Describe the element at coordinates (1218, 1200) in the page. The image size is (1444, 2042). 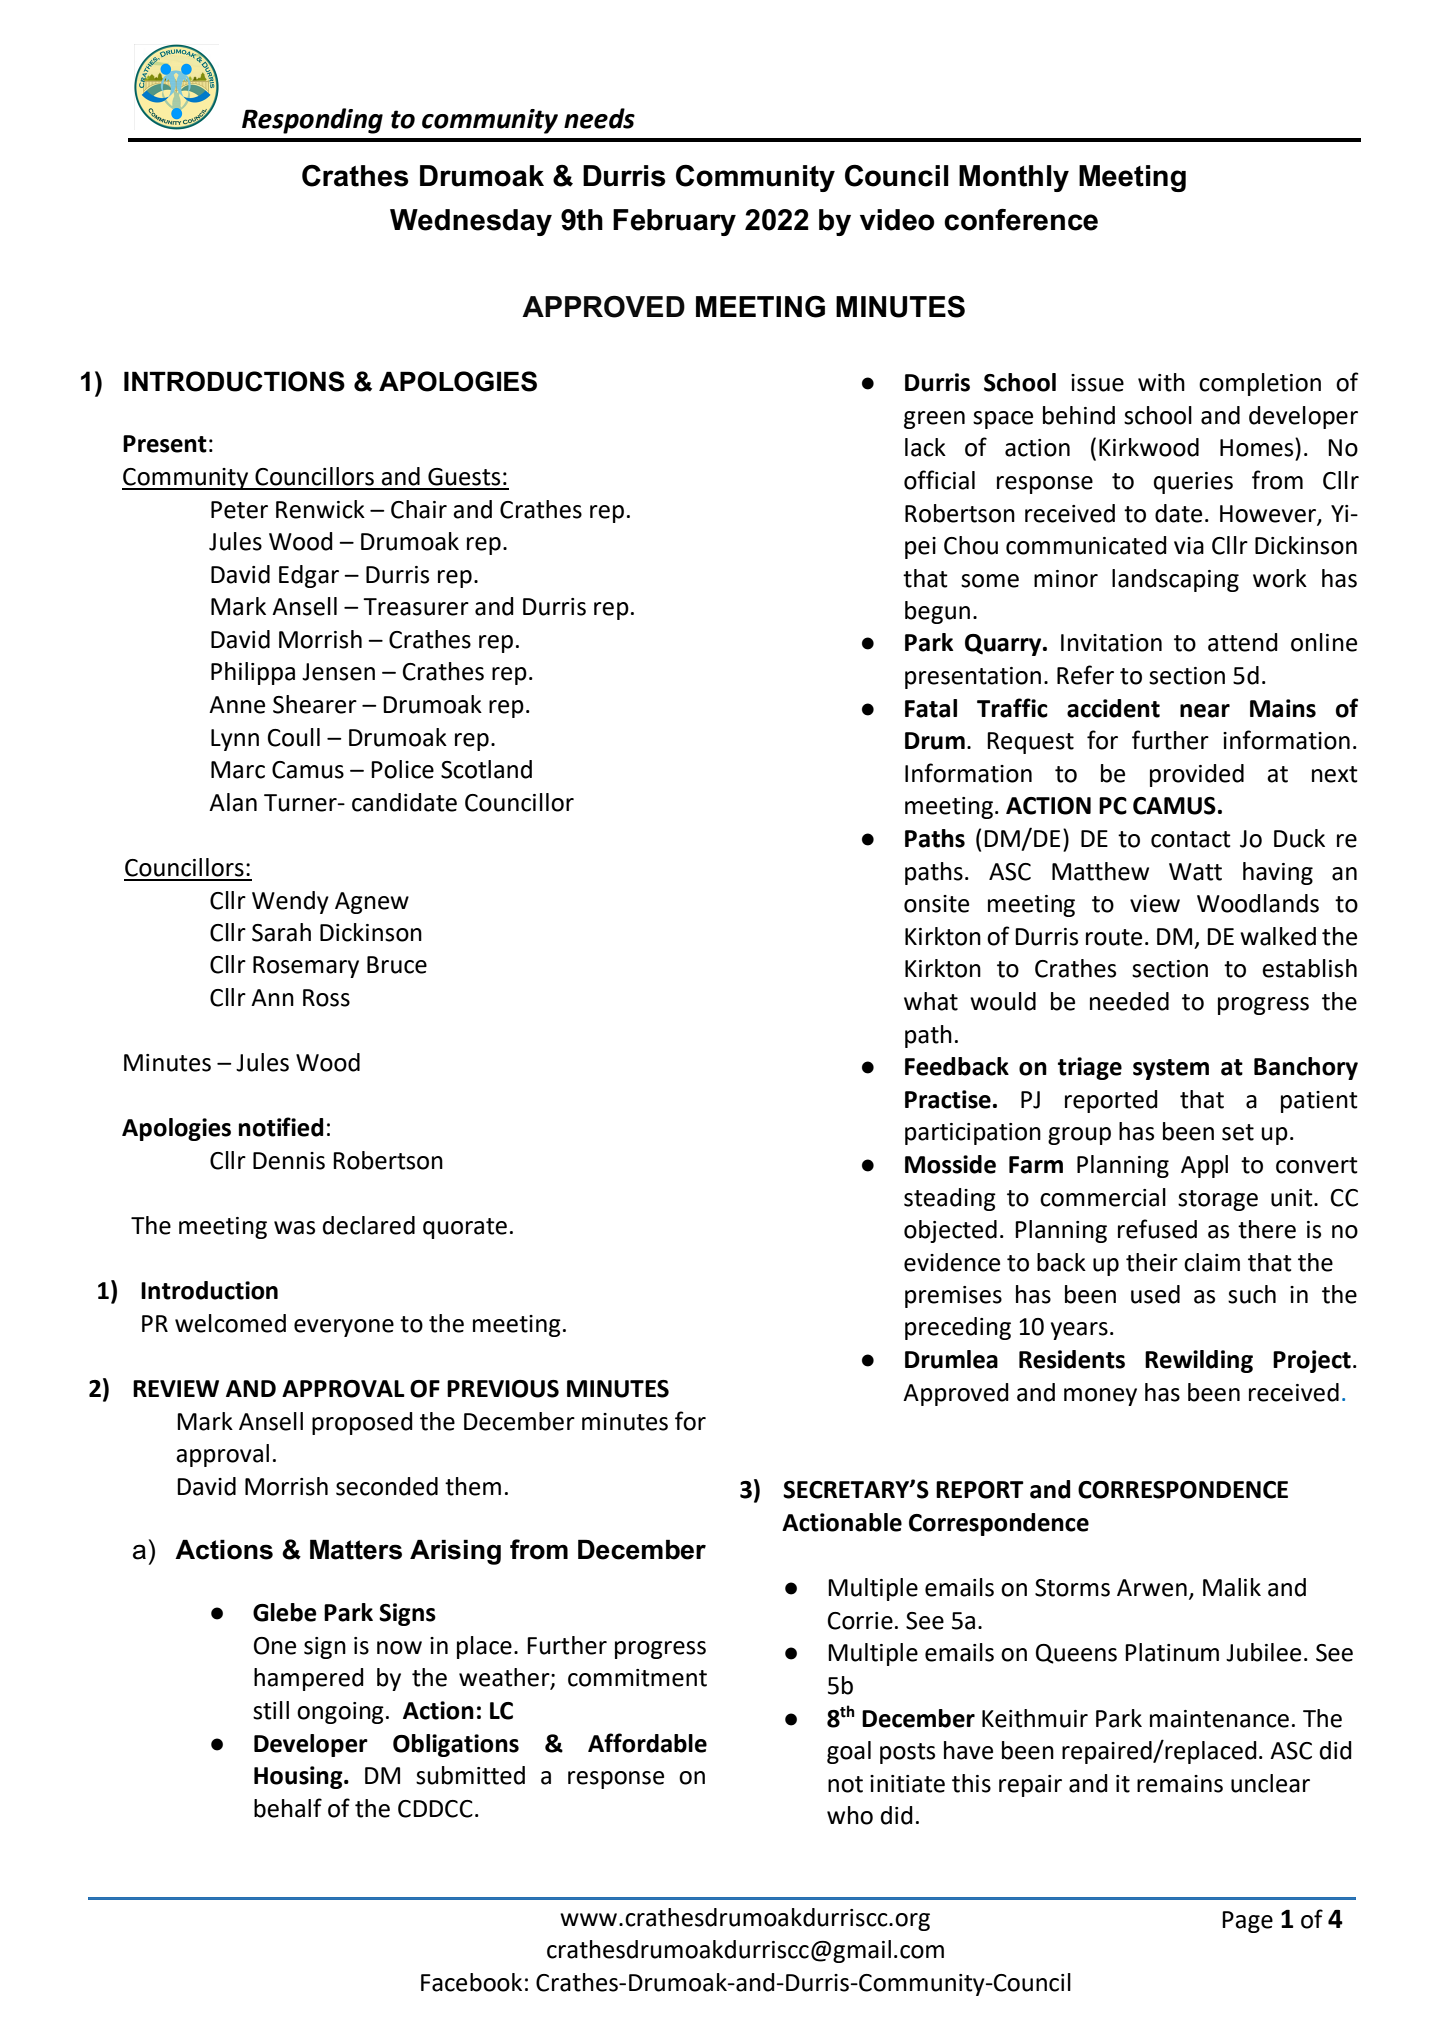
I see `storage` at that location.
